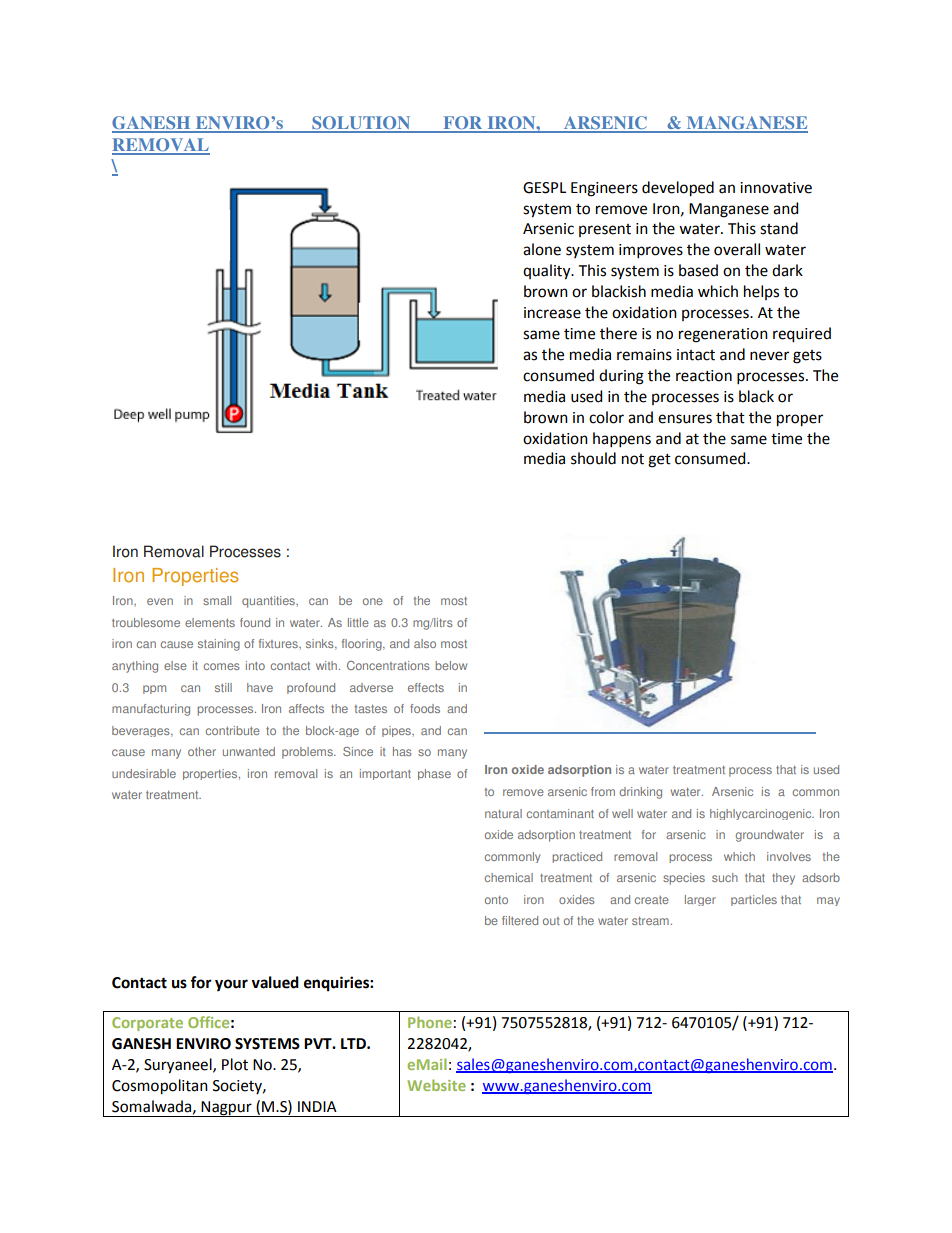 This image has width=952, height=1233. I want to click on undesirable, so click(144, 773).
